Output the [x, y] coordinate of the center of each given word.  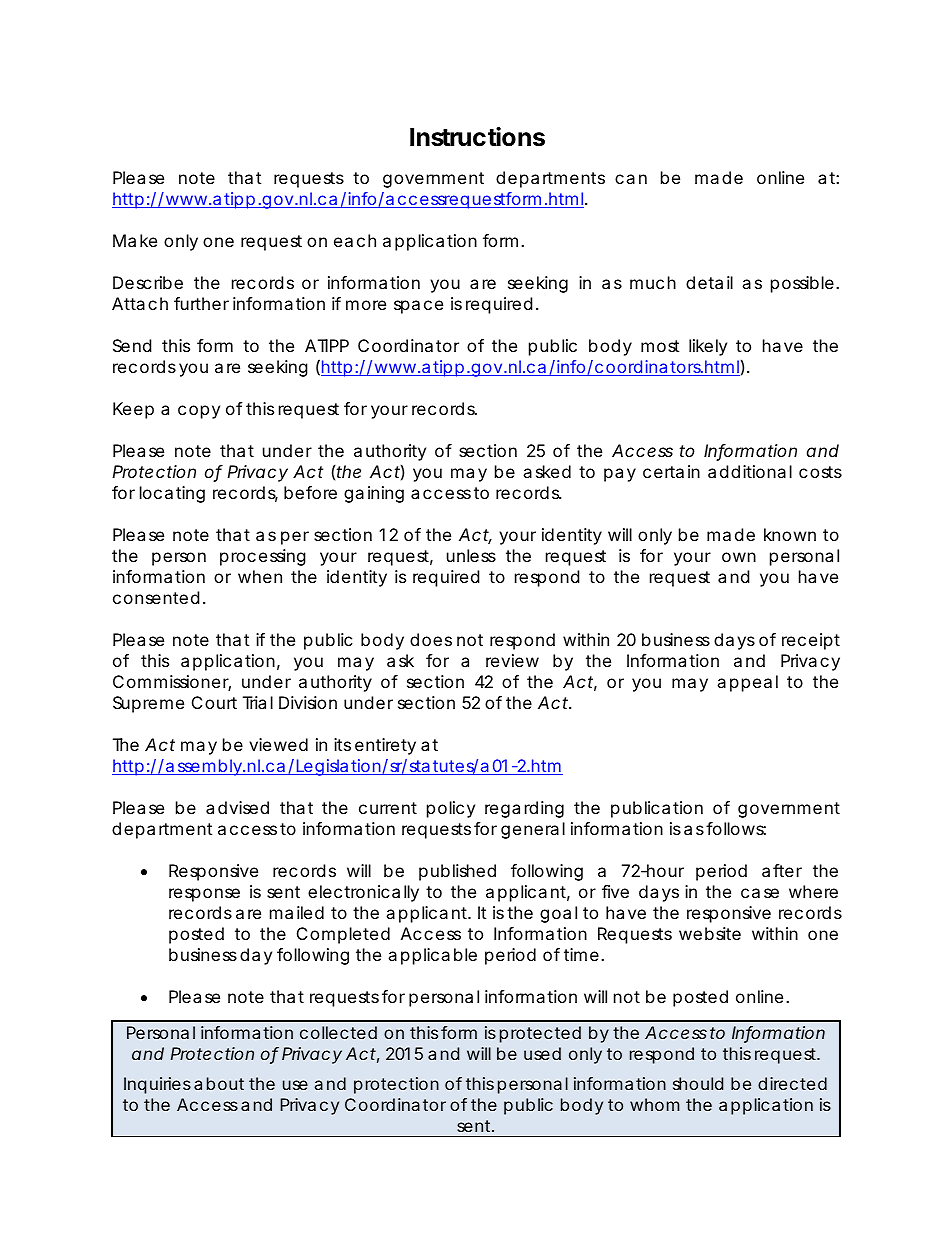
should [698, 1083]
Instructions [477, 137]
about [219, 1083]
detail [709, 282]
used [542, 1053]
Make [135, 240]
